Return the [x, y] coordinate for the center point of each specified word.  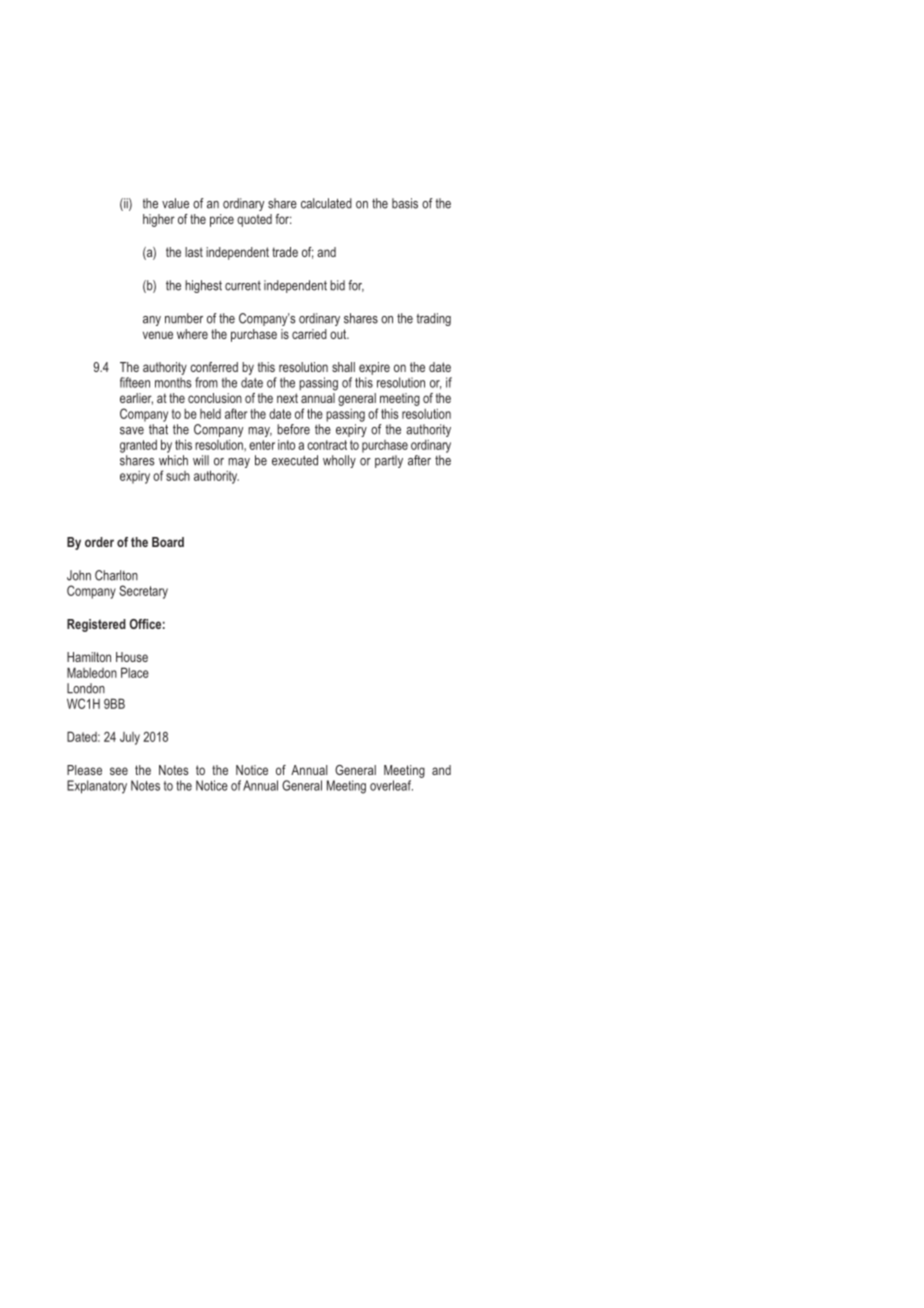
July [130, 738]
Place [135, 672]
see [119, 771]
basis [405, 203]
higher [159, 220]
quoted [254, 220]
